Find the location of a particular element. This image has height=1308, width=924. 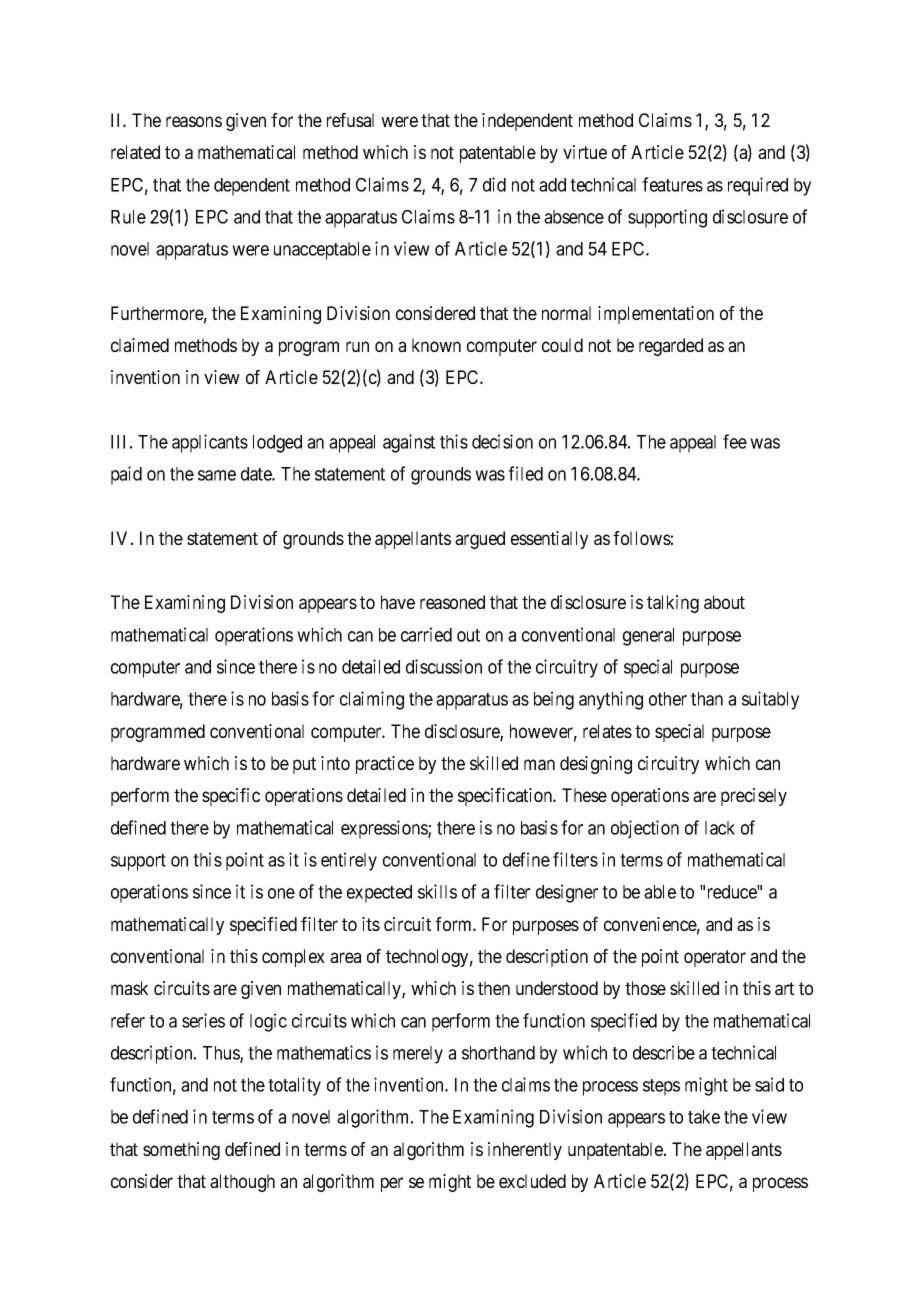

take is located at coordinates (704, 1117).
